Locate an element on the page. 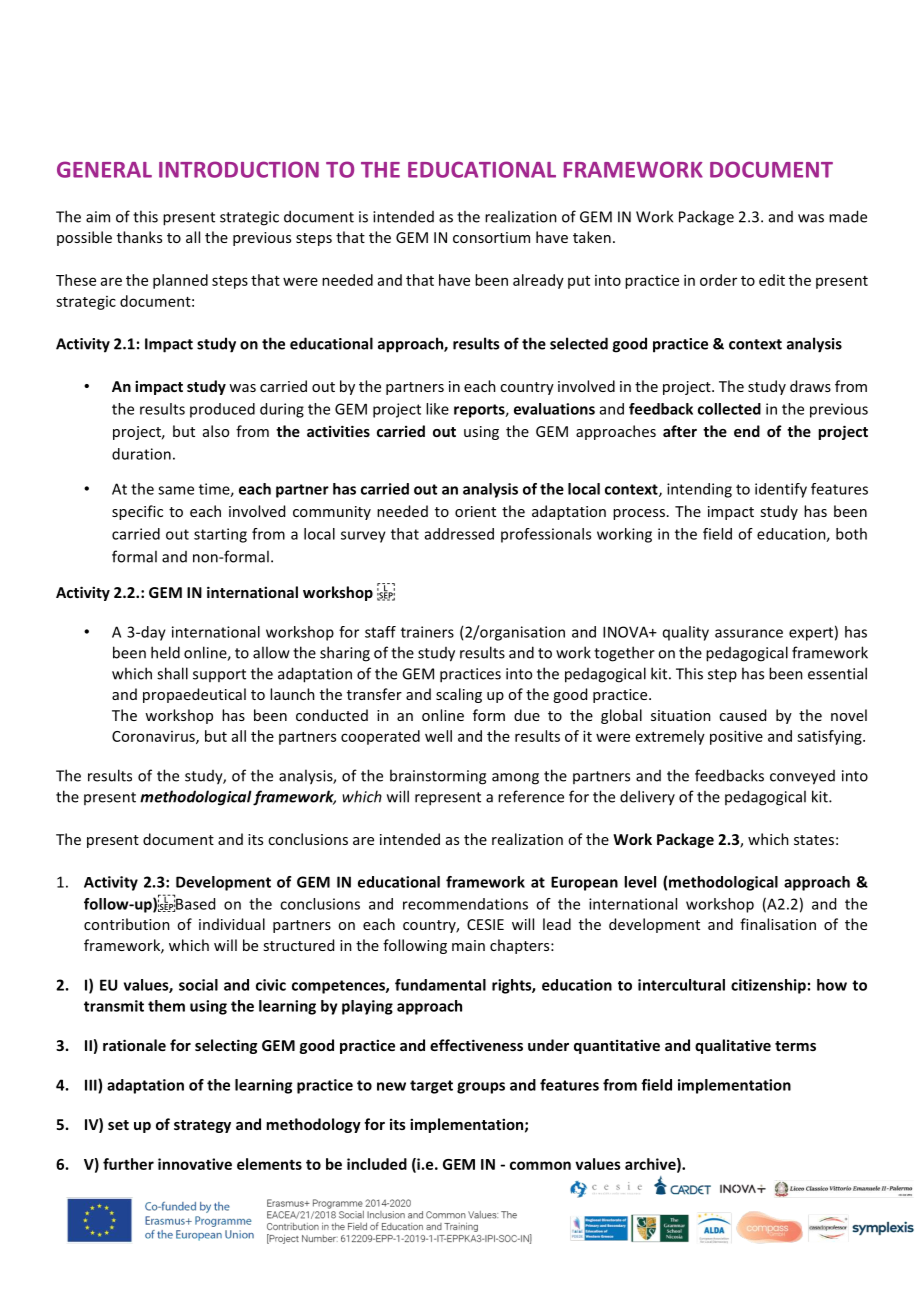 This image has width=924, height=1309. groups is located at coordinates (481, 1088).
